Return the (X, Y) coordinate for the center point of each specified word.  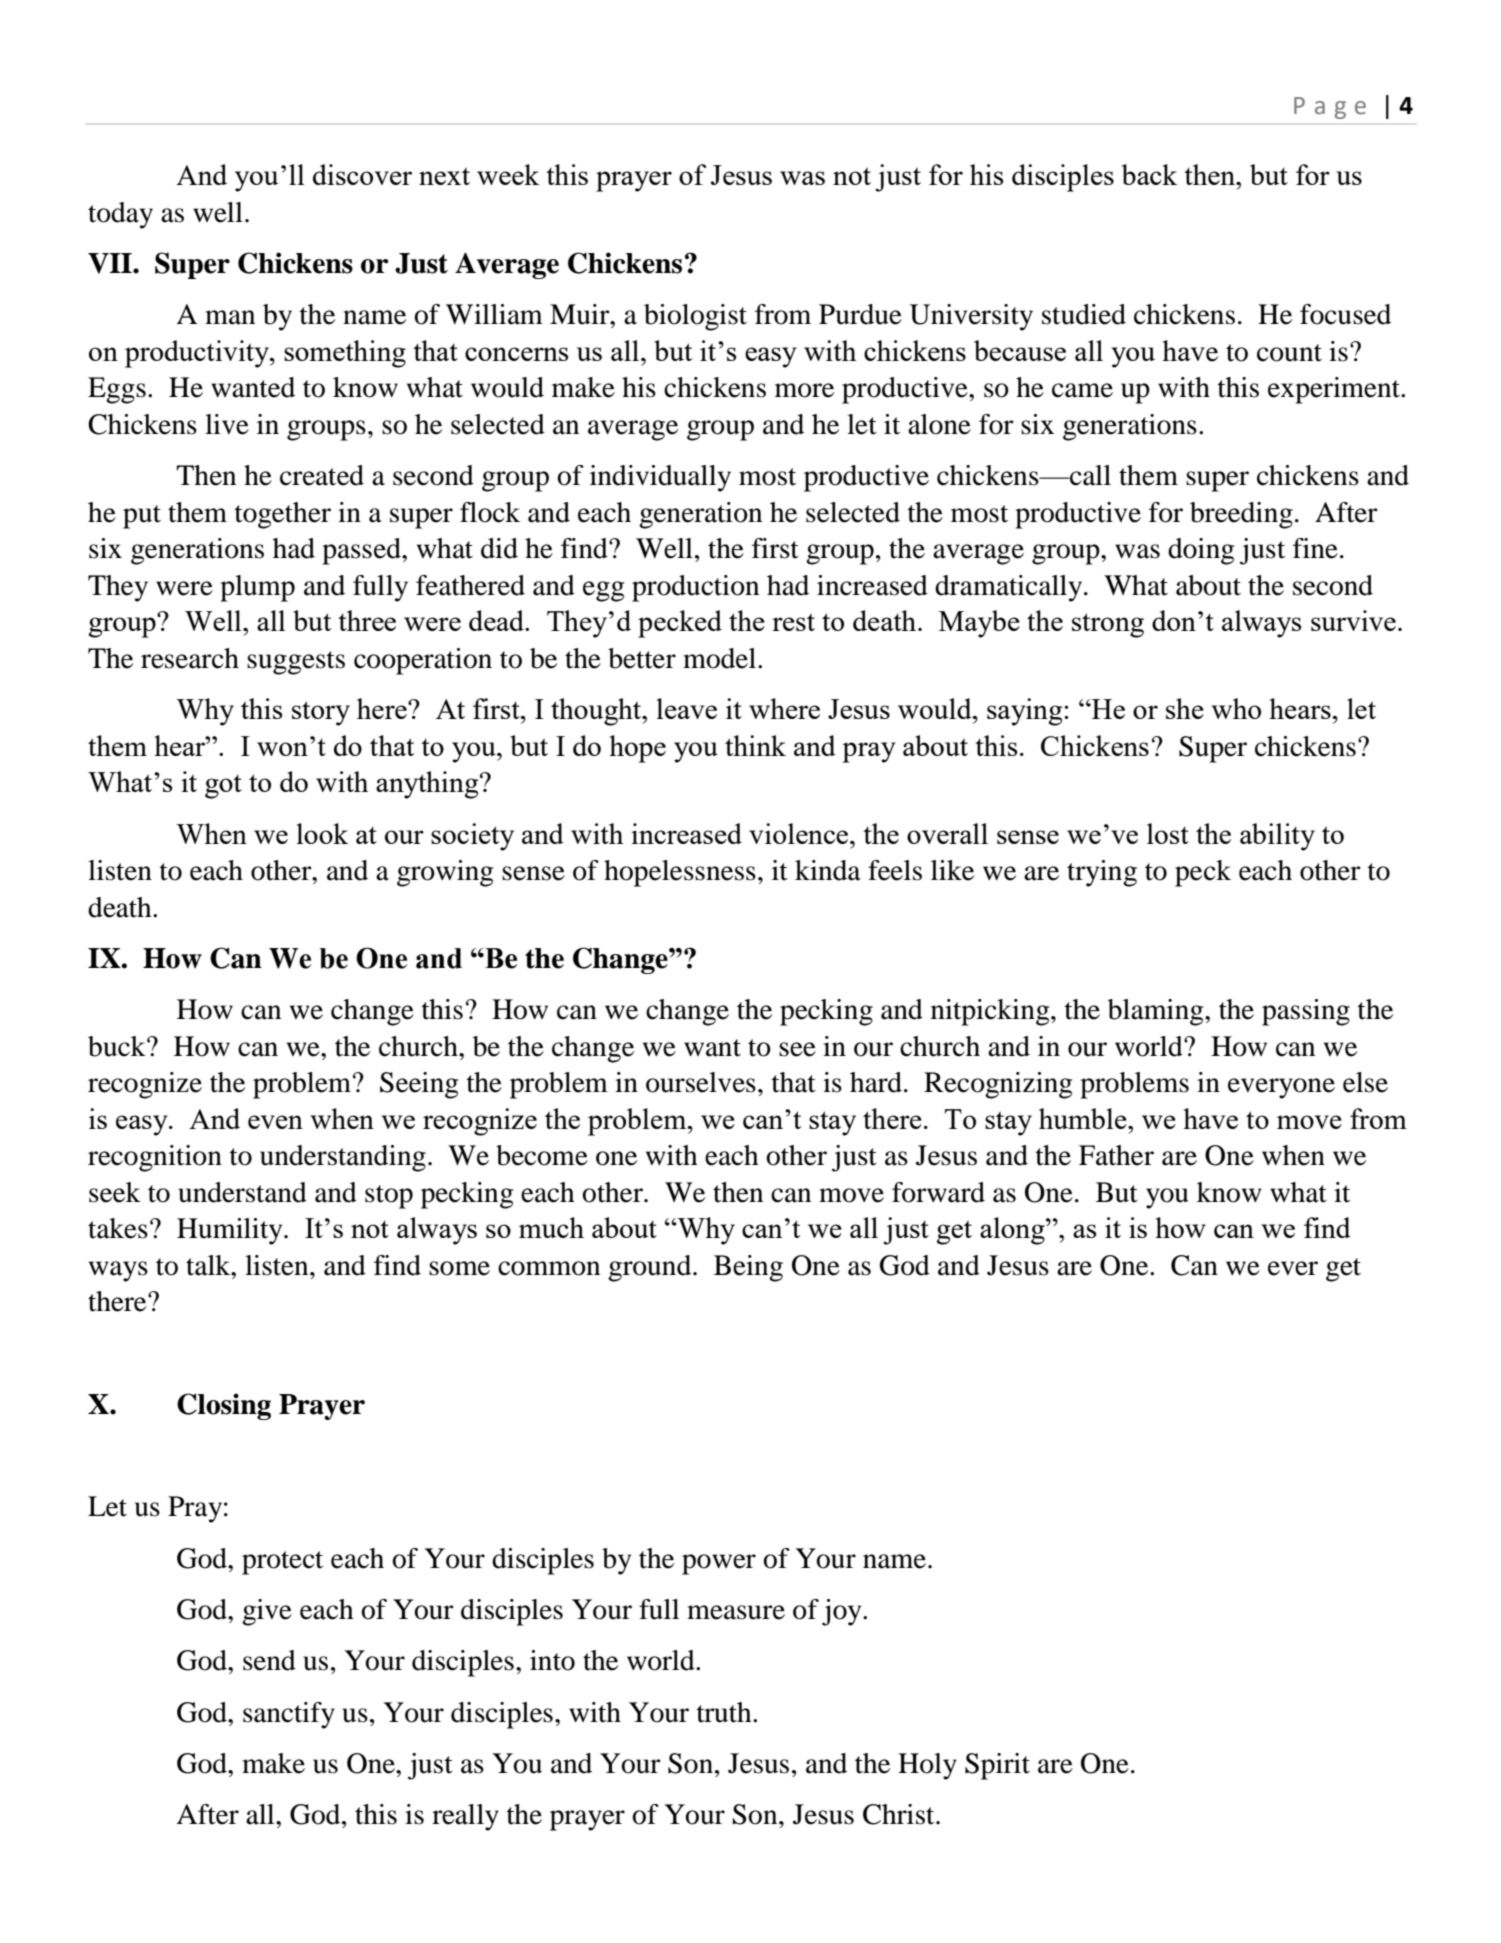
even (275, 1122)
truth (725, 1712)
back (1149, 174)
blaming (1157, 1012)
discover (362, 174)
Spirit (997, 1766)
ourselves (701, 1082)
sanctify (289, 1715)
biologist (695, 317)
